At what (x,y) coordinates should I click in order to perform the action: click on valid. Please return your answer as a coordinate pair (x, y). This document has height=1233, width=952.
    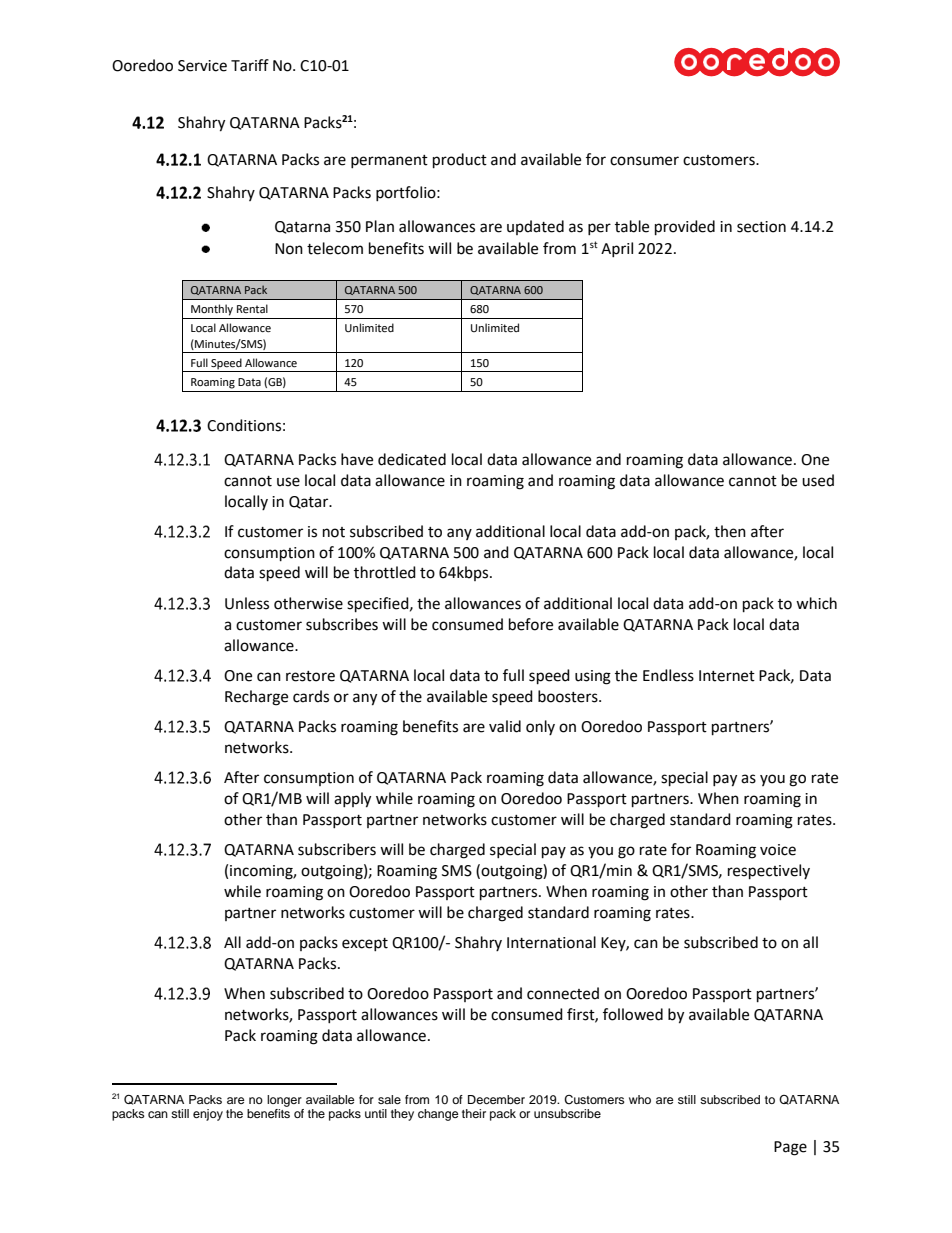
    Looking at the image, I should click on (505, 726).
